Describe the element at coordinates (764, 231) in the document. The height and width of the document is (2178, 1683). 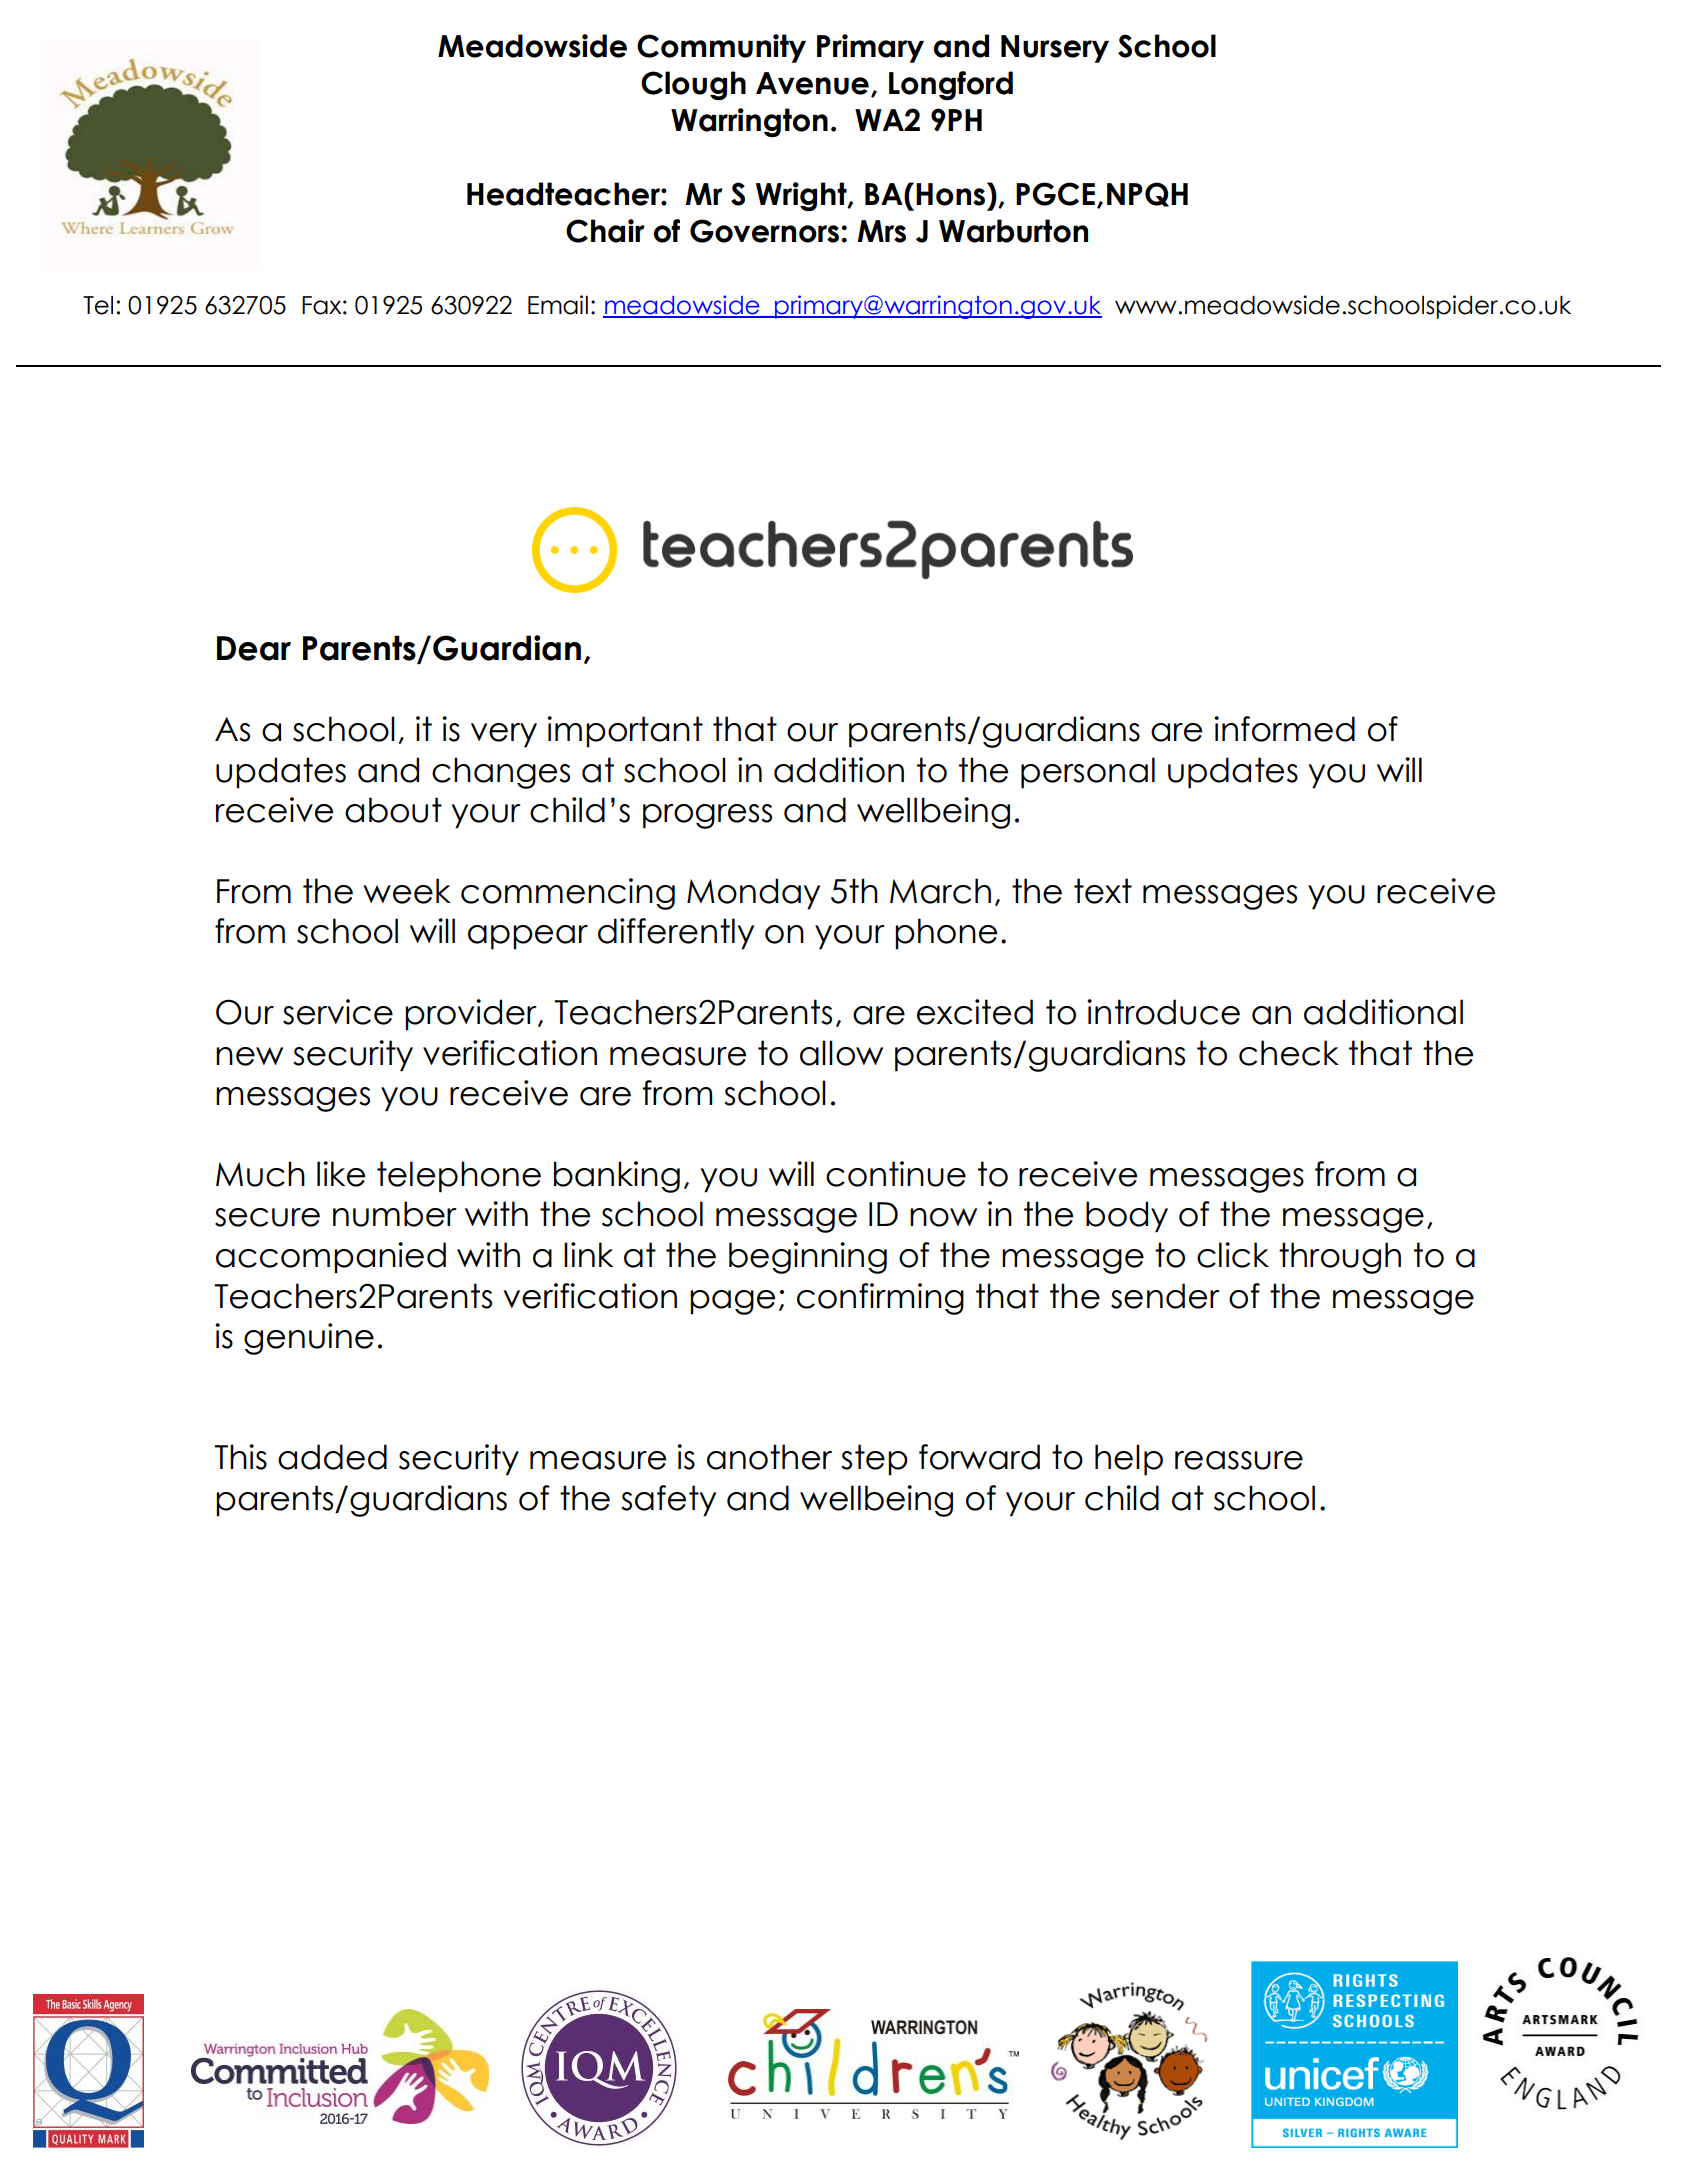
I see `Governors` at that location.
